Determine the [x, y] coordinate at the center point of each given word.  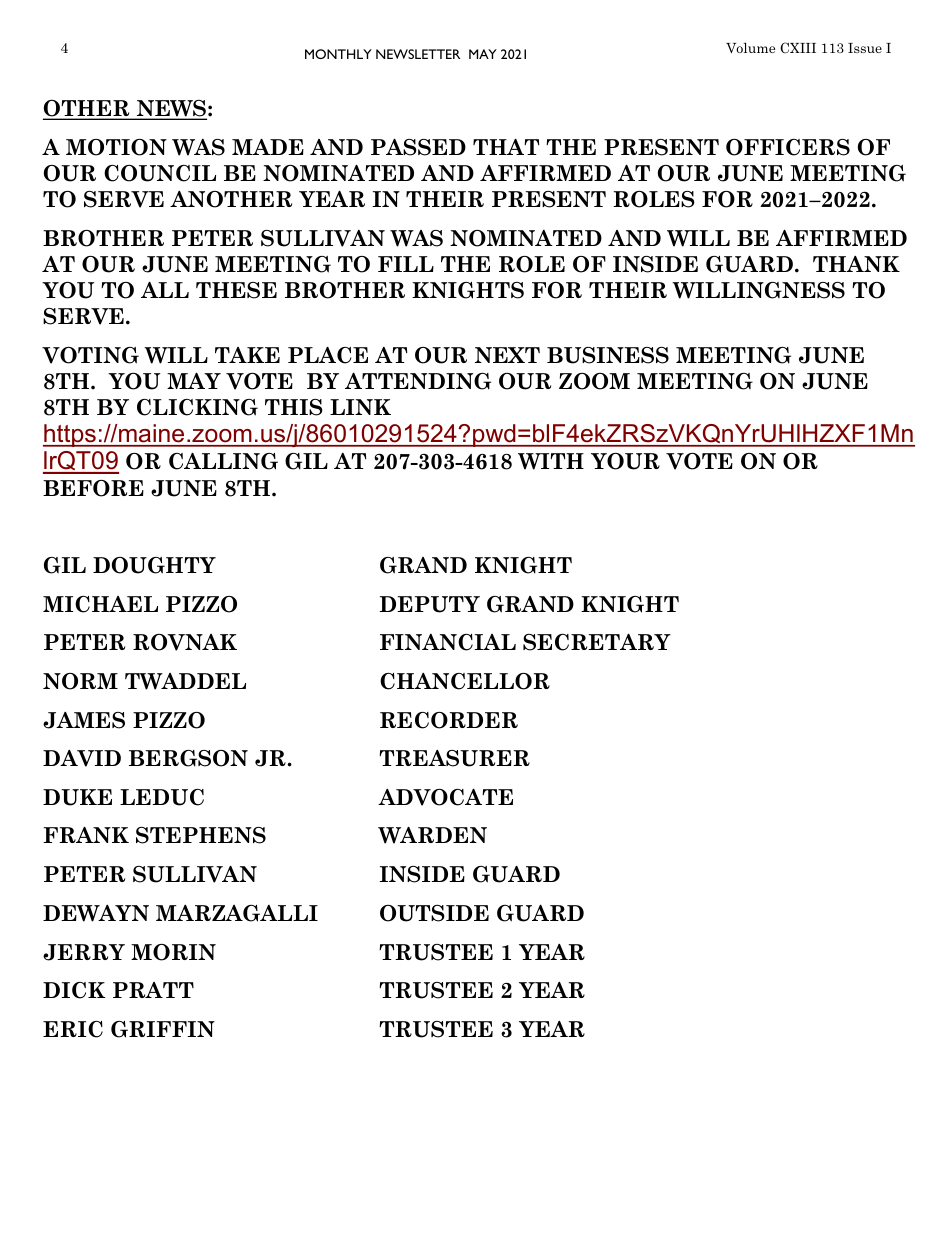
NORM [80, 681]
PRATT [153, 990]
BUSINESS [608, 355]
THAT [506, 147]
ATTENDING [418, 381]
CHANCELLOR [465, 681]
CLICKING [197, 407]
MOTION [116, 147]
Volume [750, 47]
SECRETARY [597, 642]
